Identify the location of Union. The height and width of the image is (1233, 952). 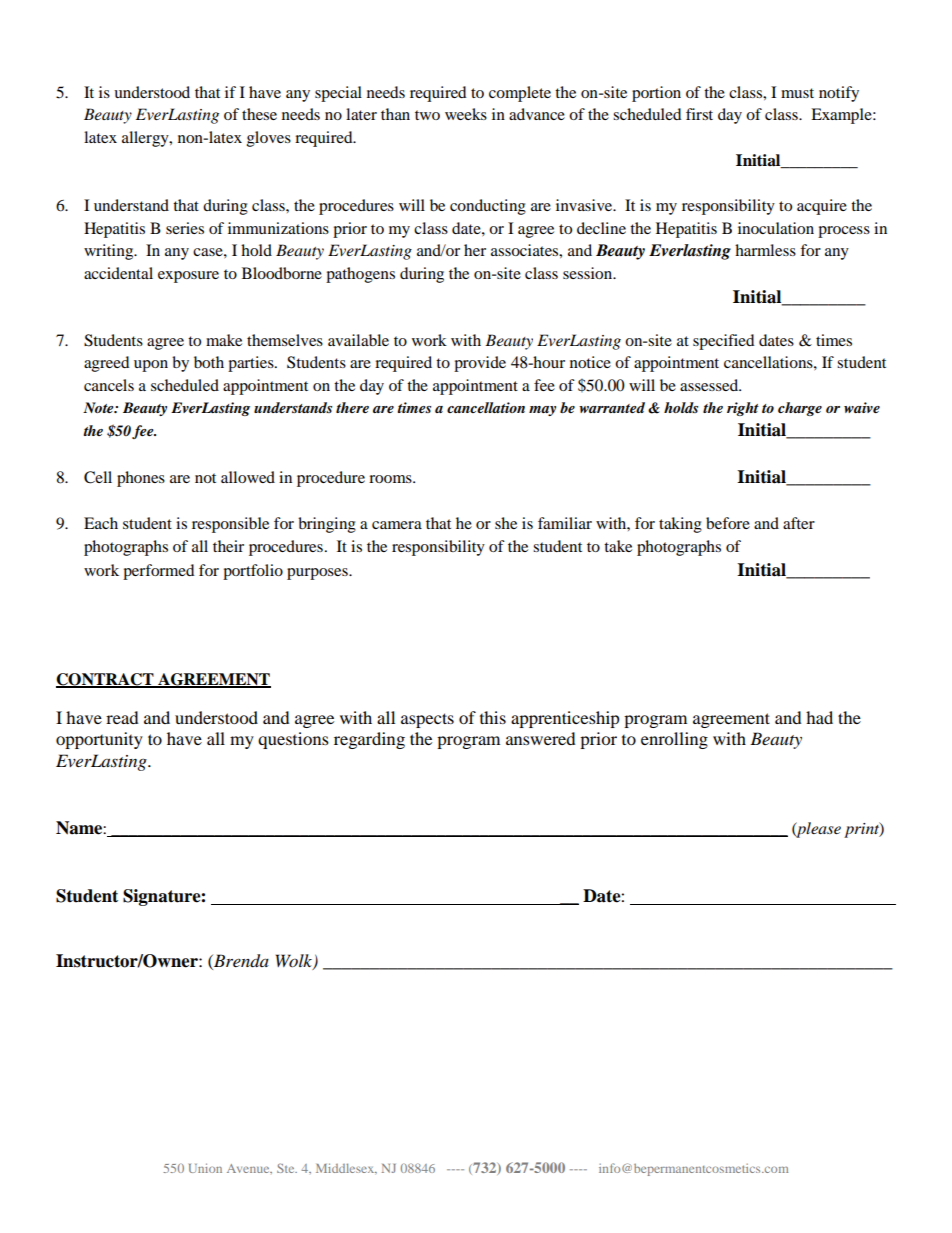
(205, 1168).
